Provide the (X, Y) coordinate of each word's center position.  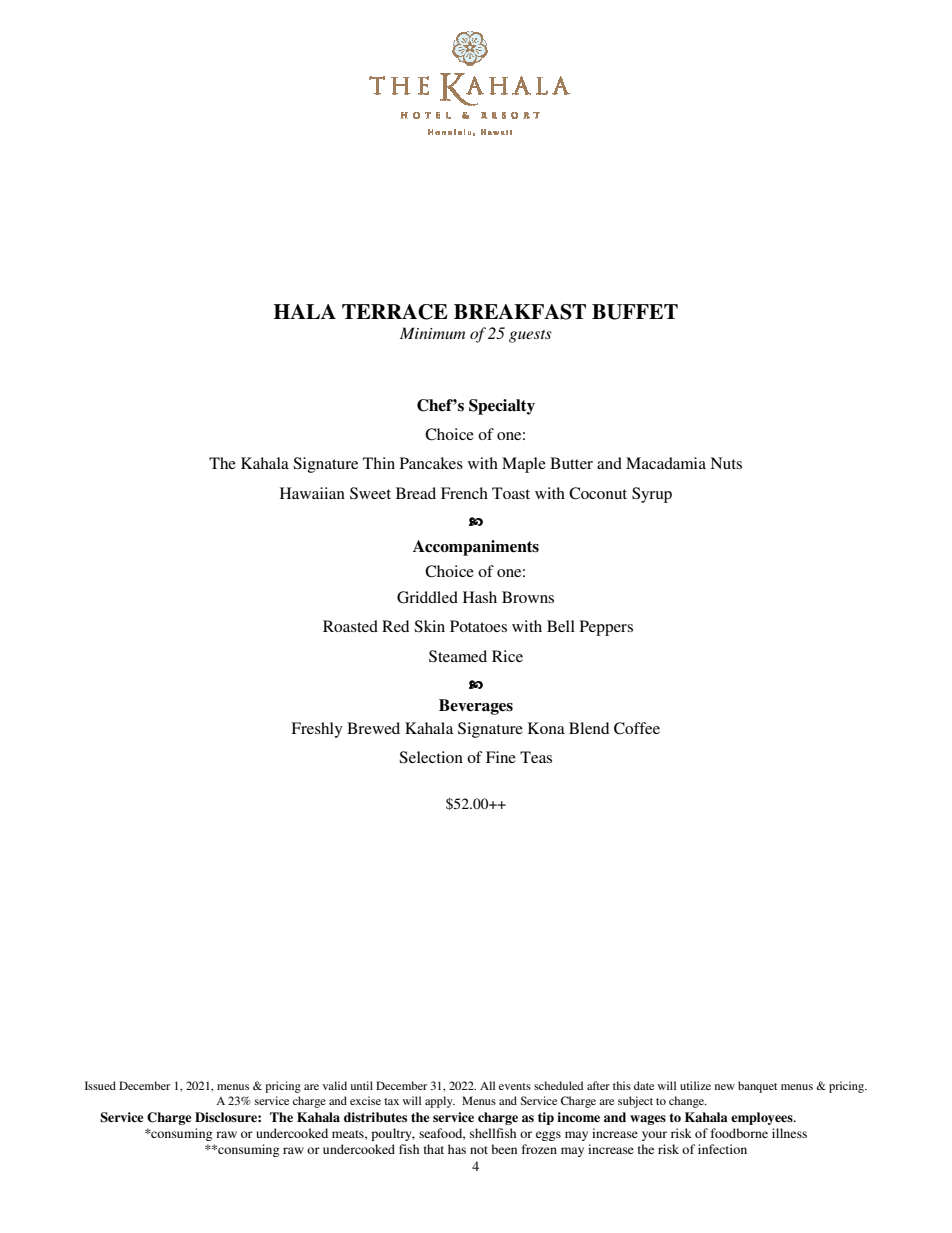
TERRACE (395, 312)
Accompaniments (476, 548)
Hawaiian (312, 493)
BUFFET (635, 312)
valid (335, 1085)
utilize (695, 1085)
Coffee (637, 728)
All (487, 1085)
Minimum (432, 333)
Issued (100, 1085)
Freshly (317, 730)
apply (440, 1102)
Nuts (726, 463)
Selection (431, 757)
